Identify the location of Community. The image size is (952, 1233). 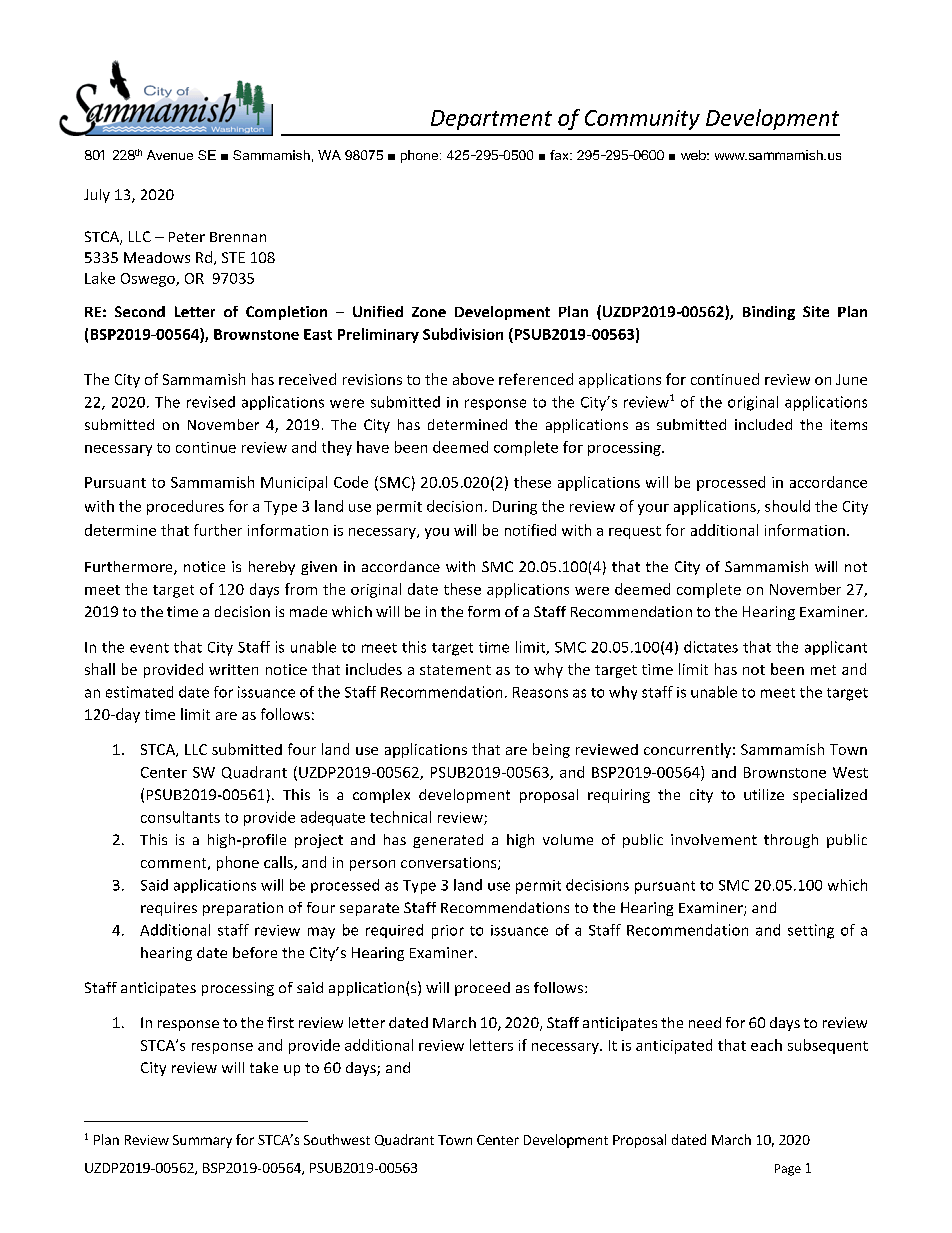
(642, 120).
